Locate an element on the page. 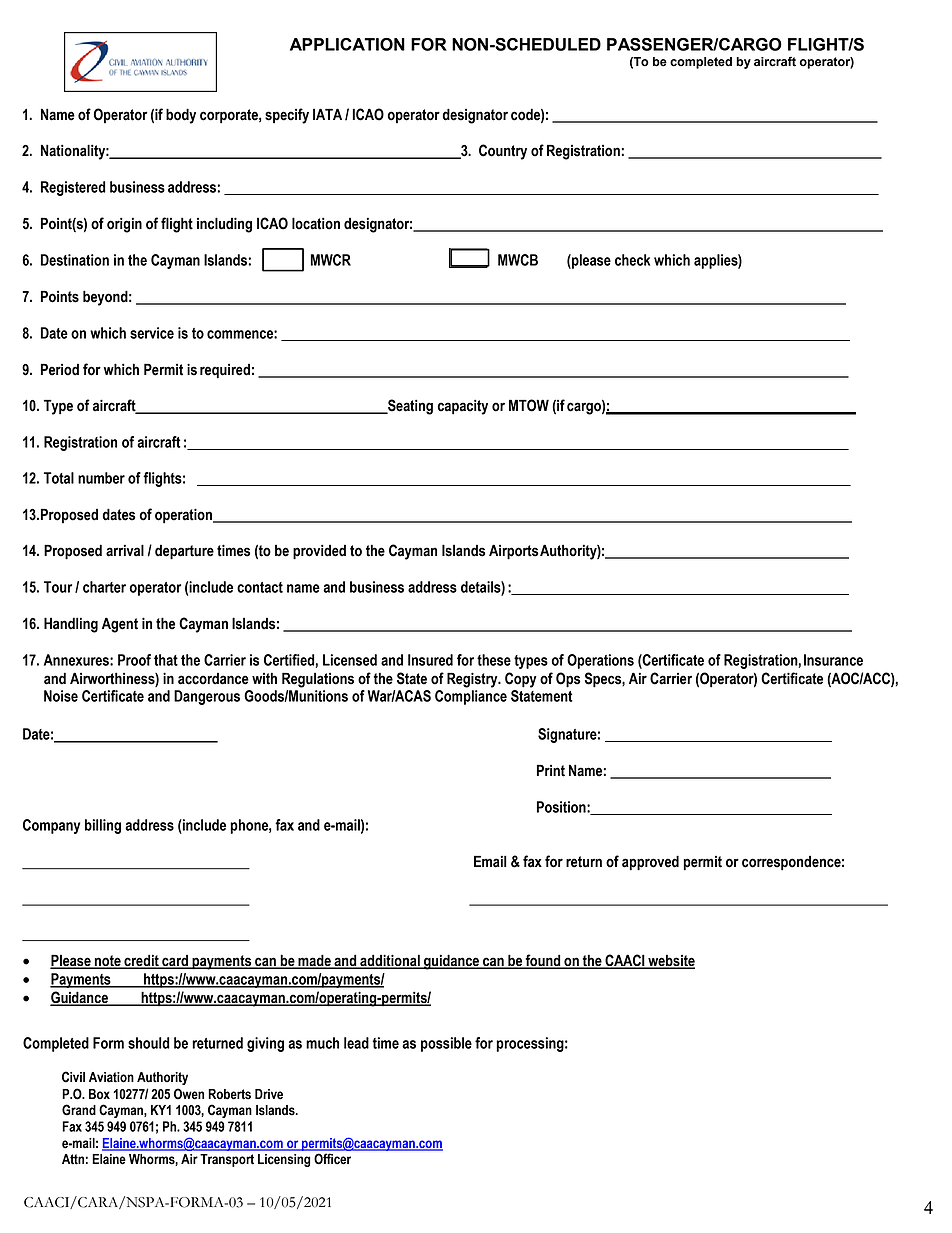  Seating is located at coordinates (409, 407).
